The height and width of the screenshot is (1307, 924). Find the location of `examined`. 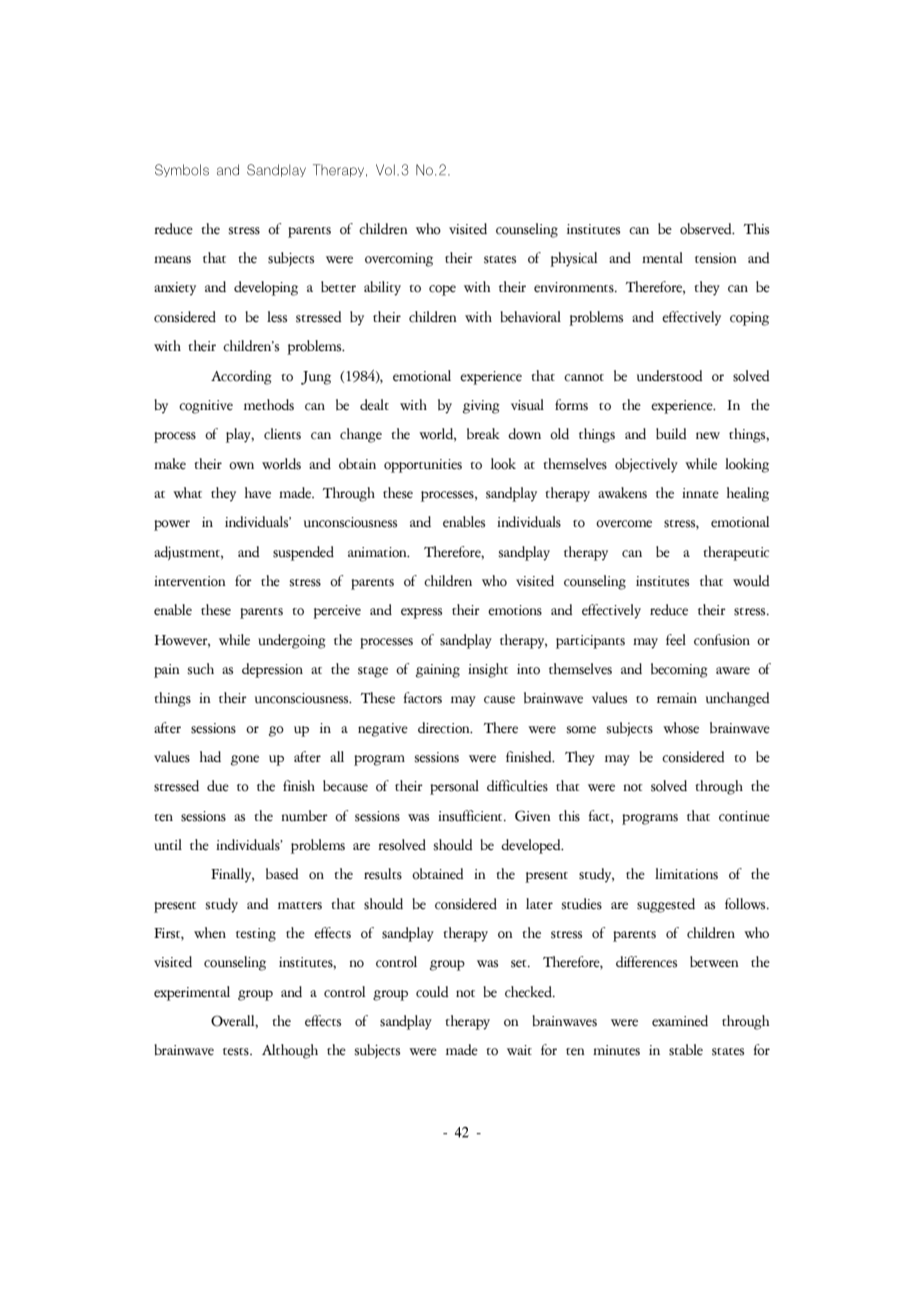

examined is located at coordinates (680, 1021).
